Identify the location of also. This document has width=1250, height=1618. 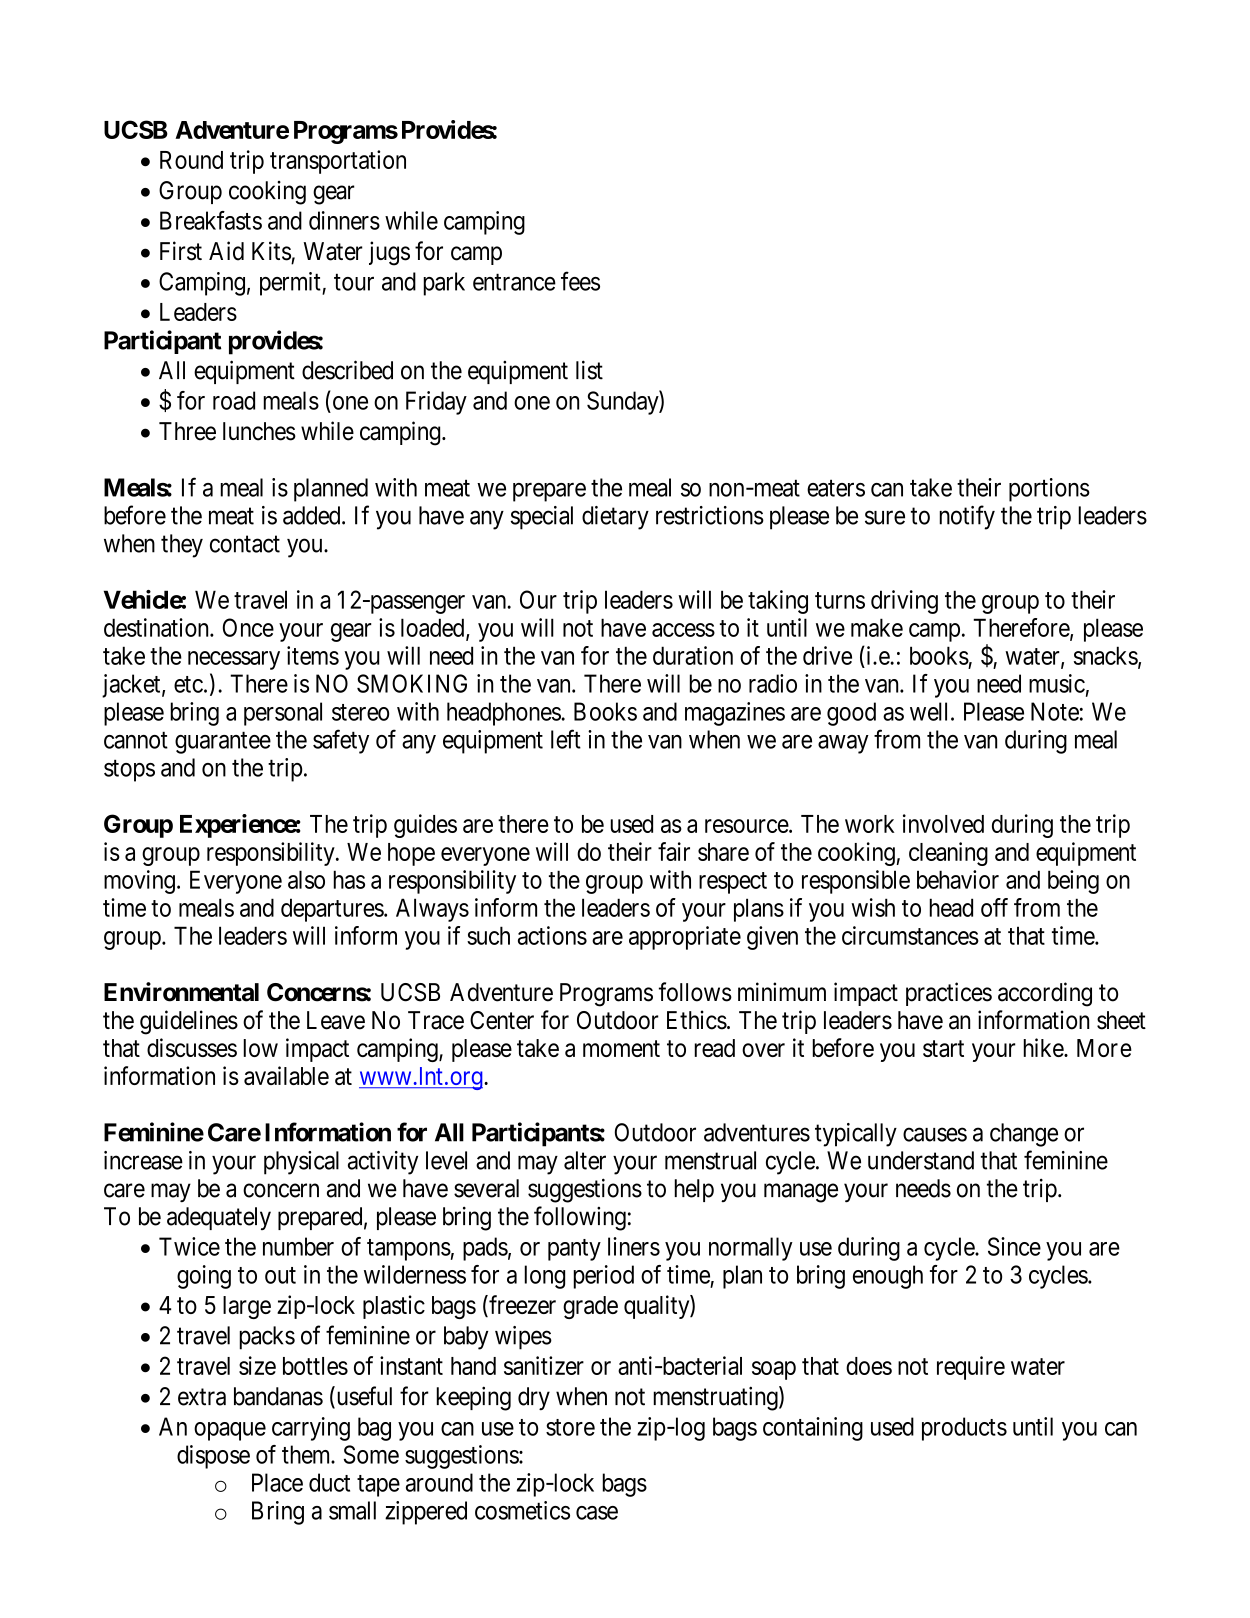
(306, 879).
